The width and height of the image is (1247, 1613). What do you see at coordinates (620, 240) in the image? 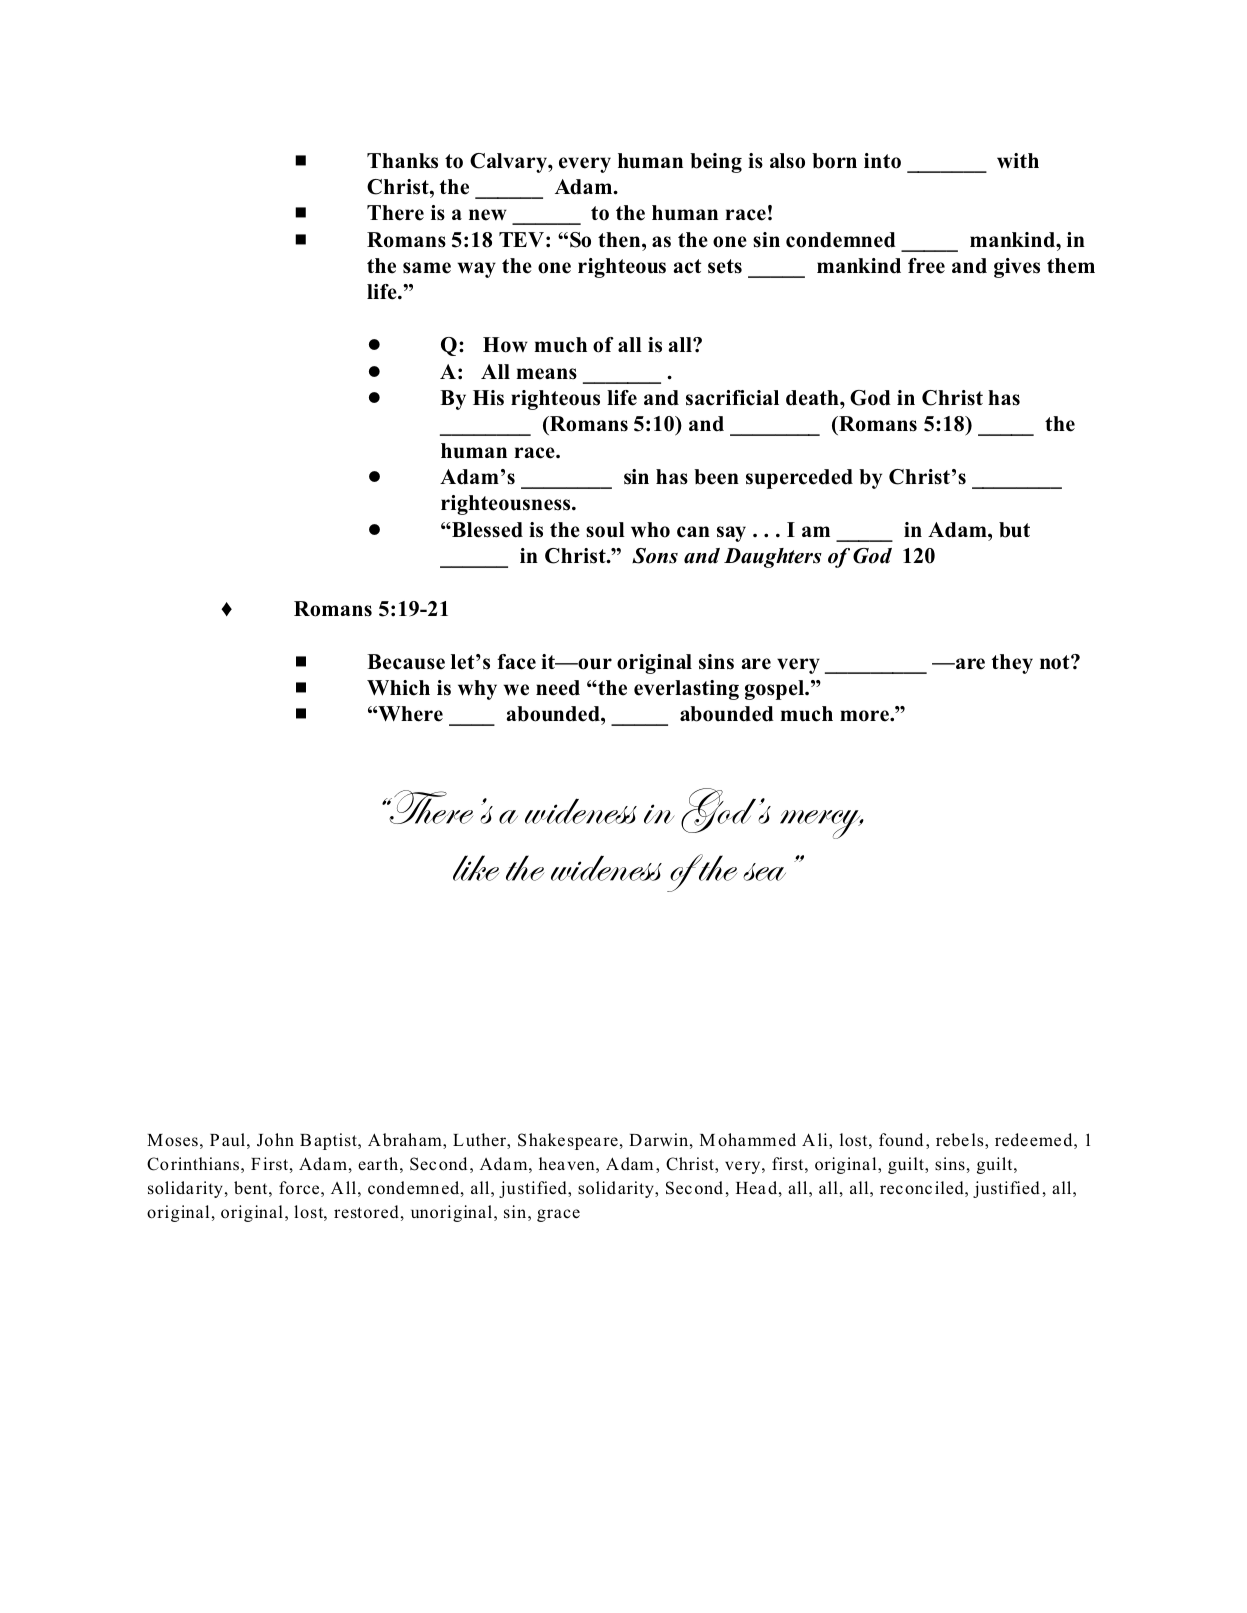
I see `then` at bounding box center [620, 240].
